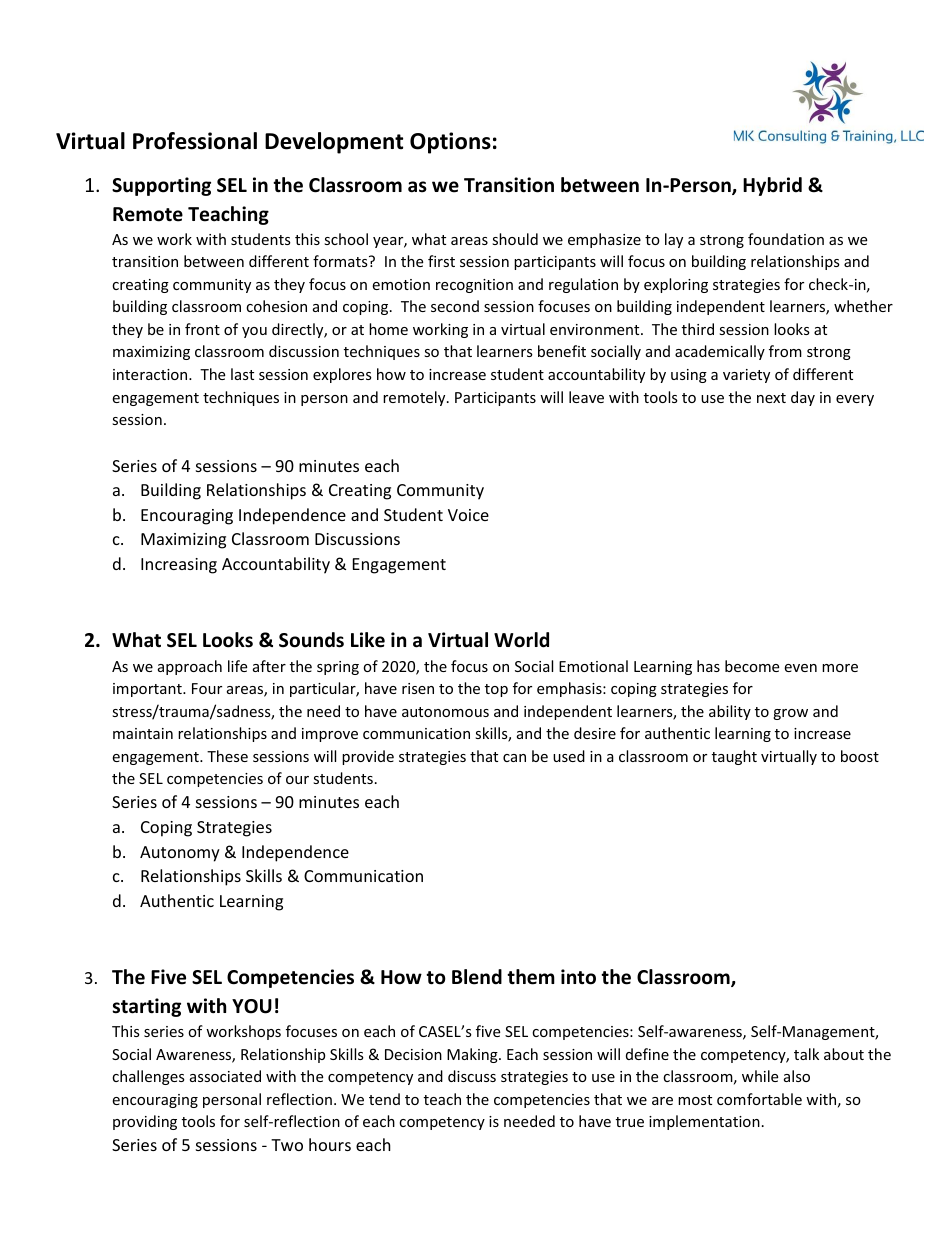 The height and width of the page is (1233, 952). I want to click on become, so click(752, 666).
